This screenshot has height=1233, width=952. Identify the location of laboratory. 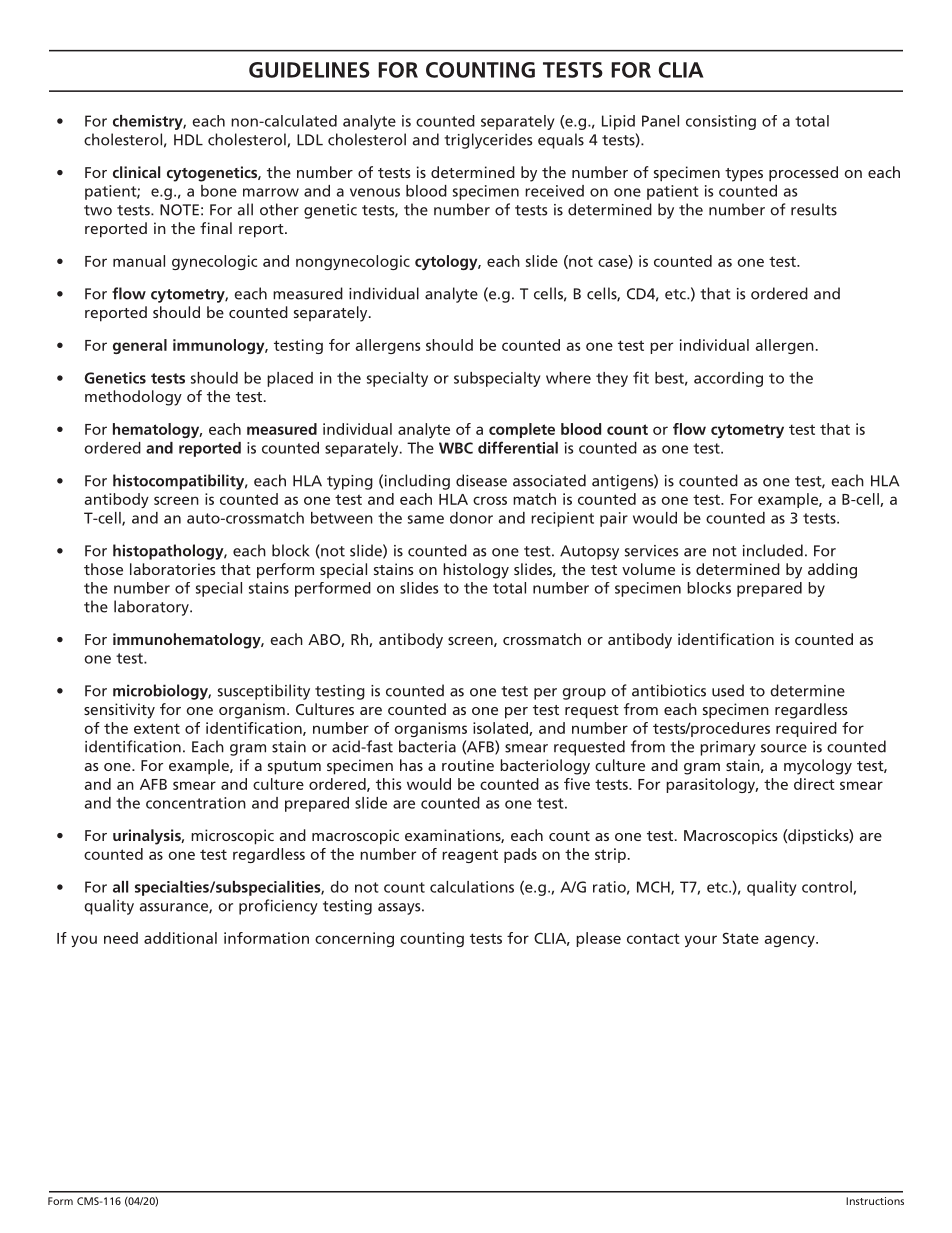
(152, 608).
